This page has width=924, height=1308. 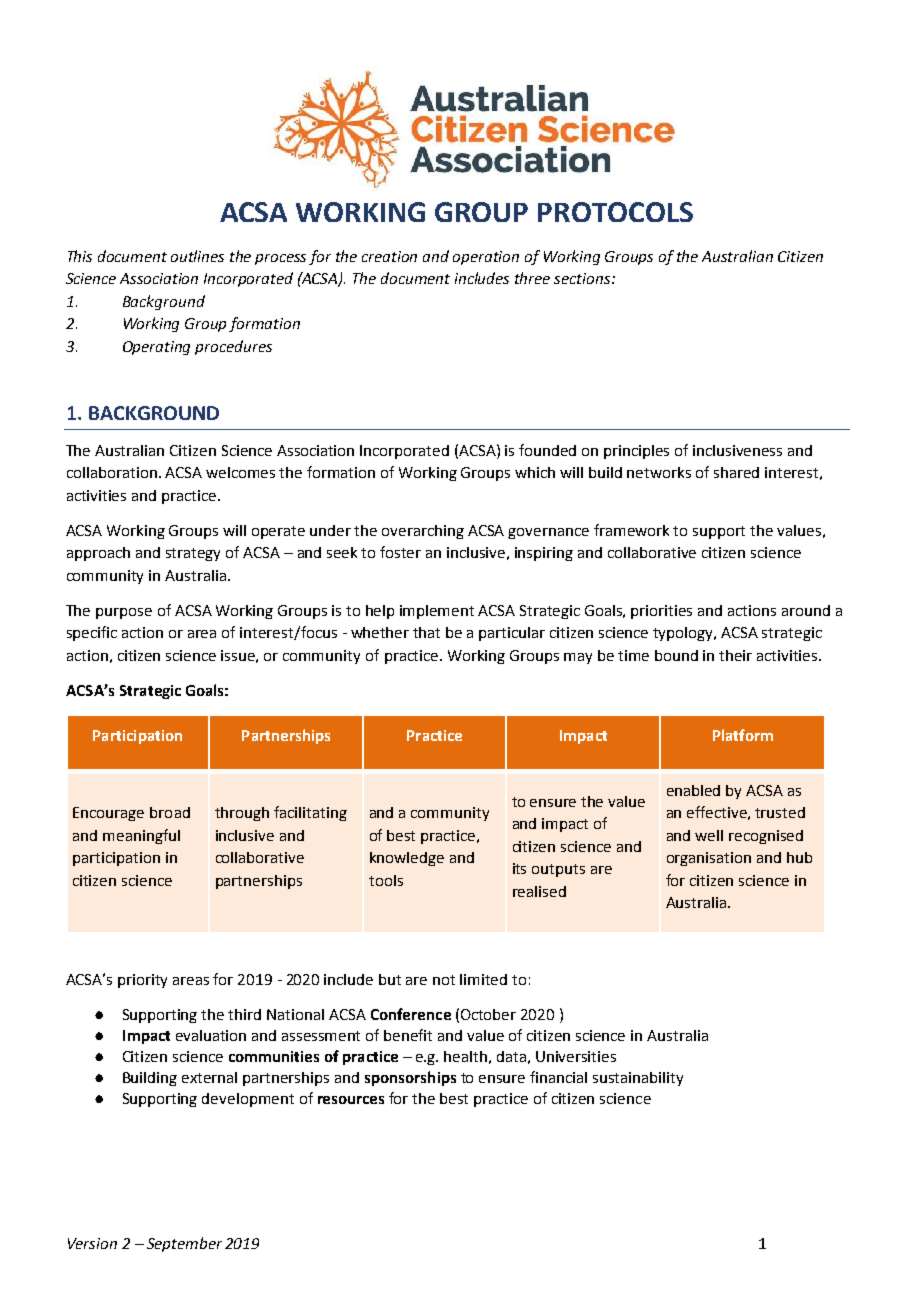 What do you see at coordinates (170, 812) in the page?
I see `broad` at bounding box center [170, 812].
